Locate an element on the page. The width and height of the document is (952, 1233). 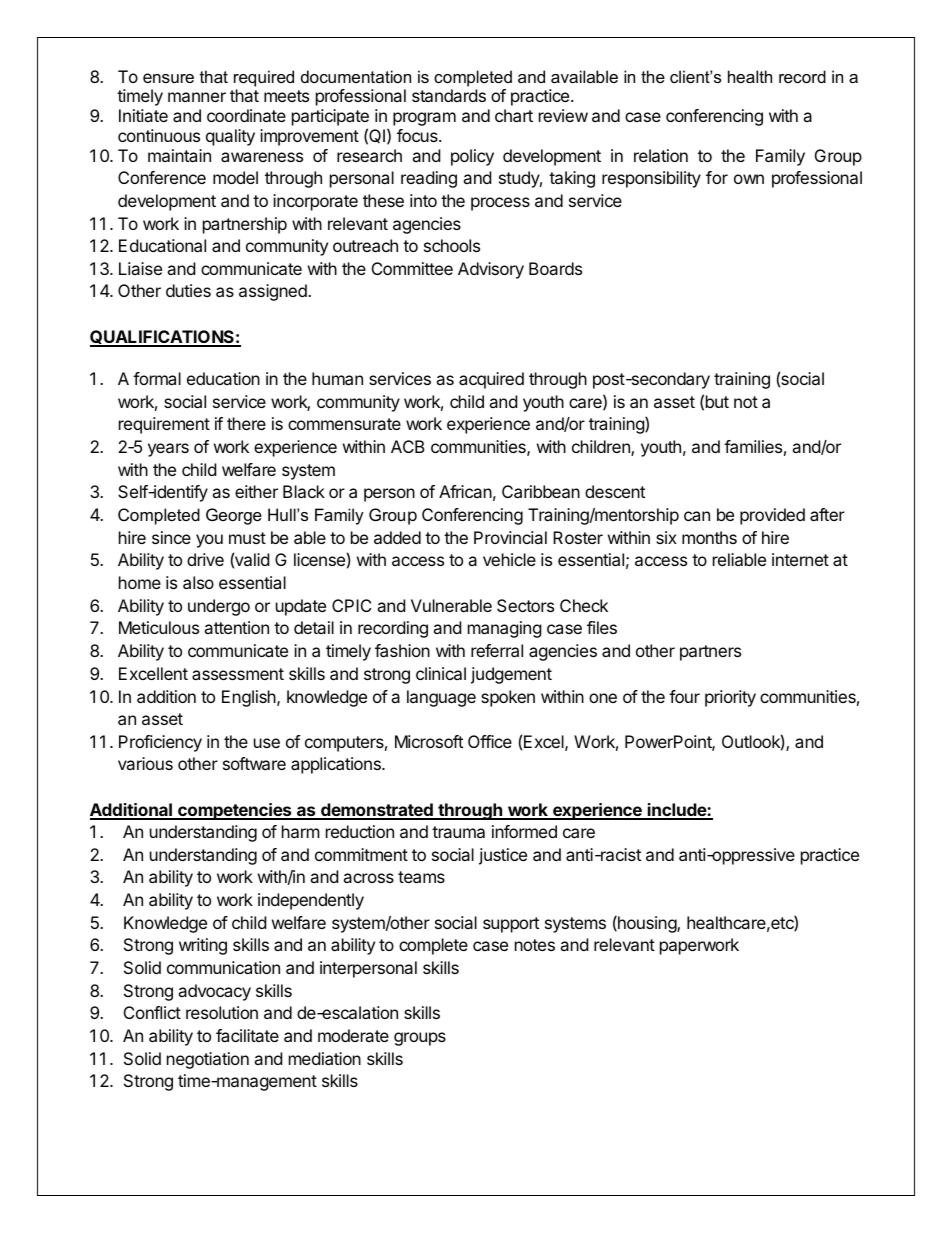
own is located at coordinates (749, 179).
